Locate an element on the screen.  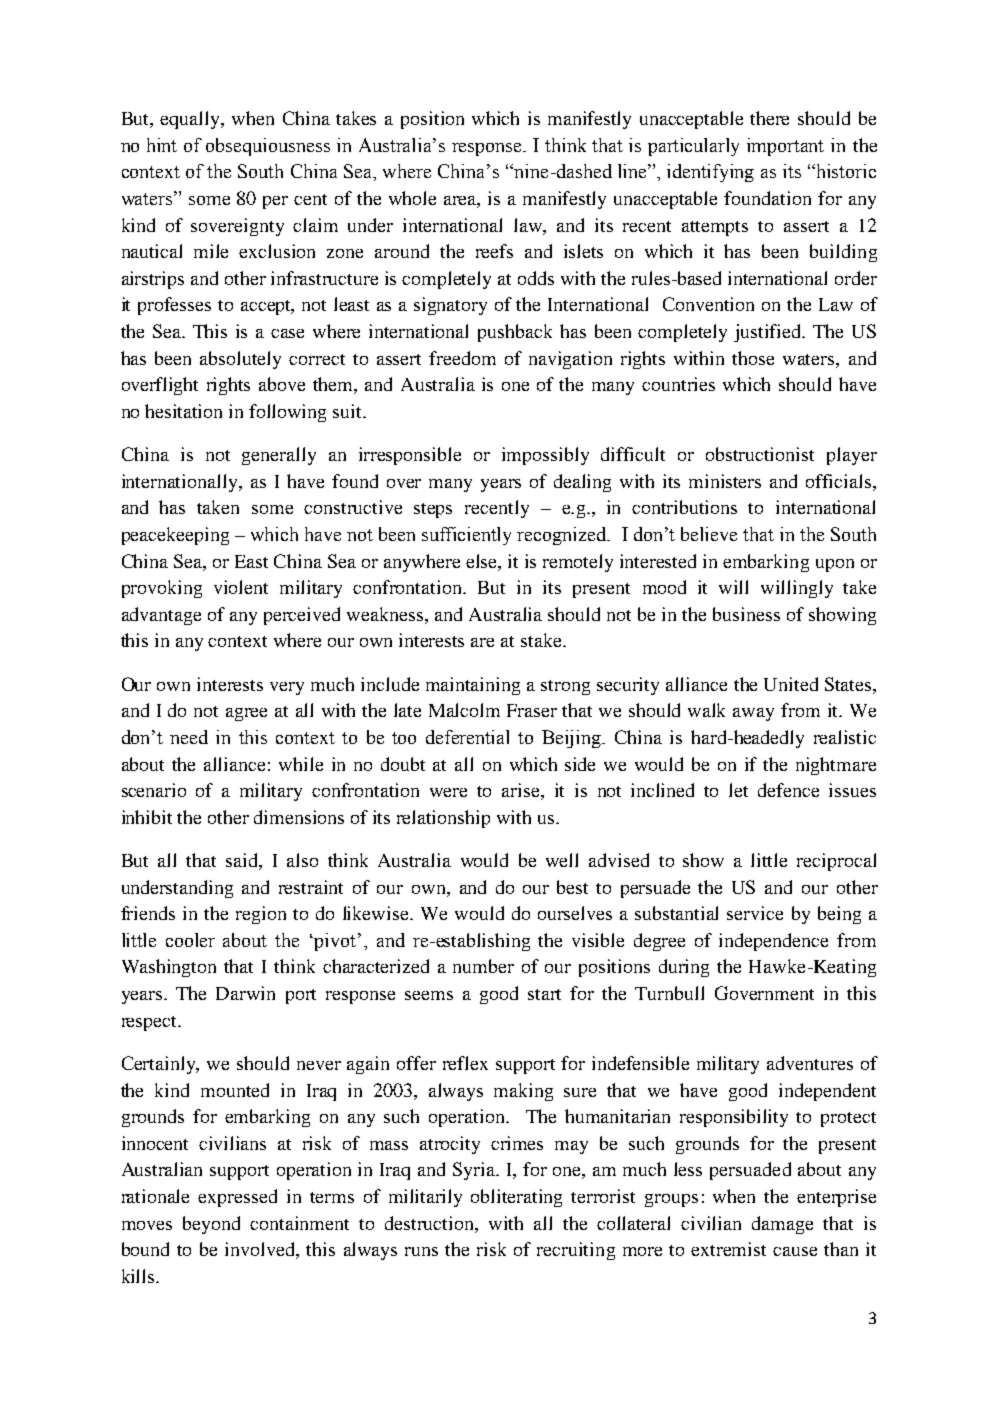
whole is located at coordinates (412, 198).
